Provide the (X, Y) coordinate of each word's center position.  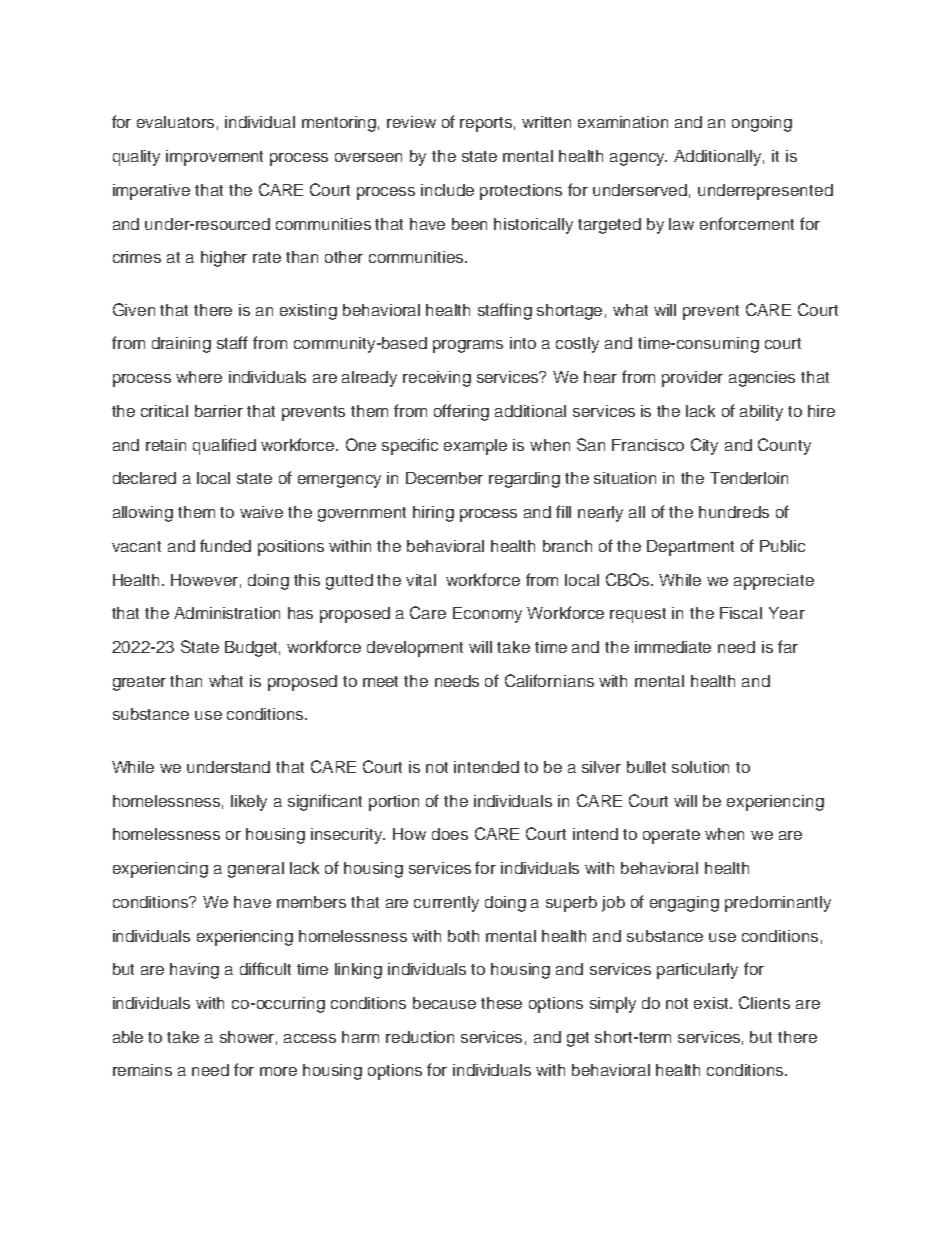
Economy (487, 615)
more (278, 1071)
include (447, 190)
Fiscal (741, 613)
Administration (227, 613)
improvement (214, 158)
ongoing (762, 124)
